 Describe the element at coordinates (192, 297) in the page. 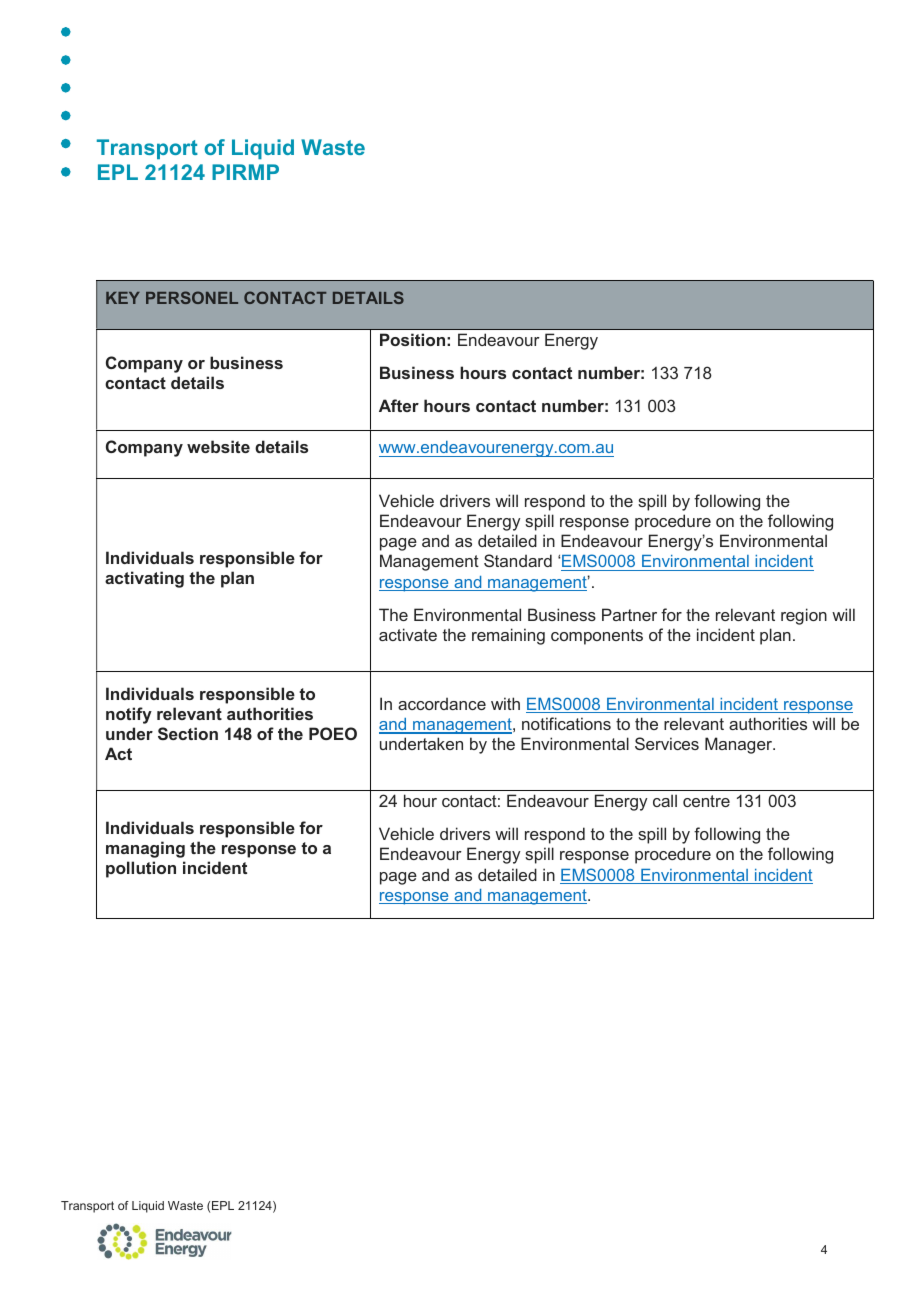

I see `PERSONEL` at that location.
